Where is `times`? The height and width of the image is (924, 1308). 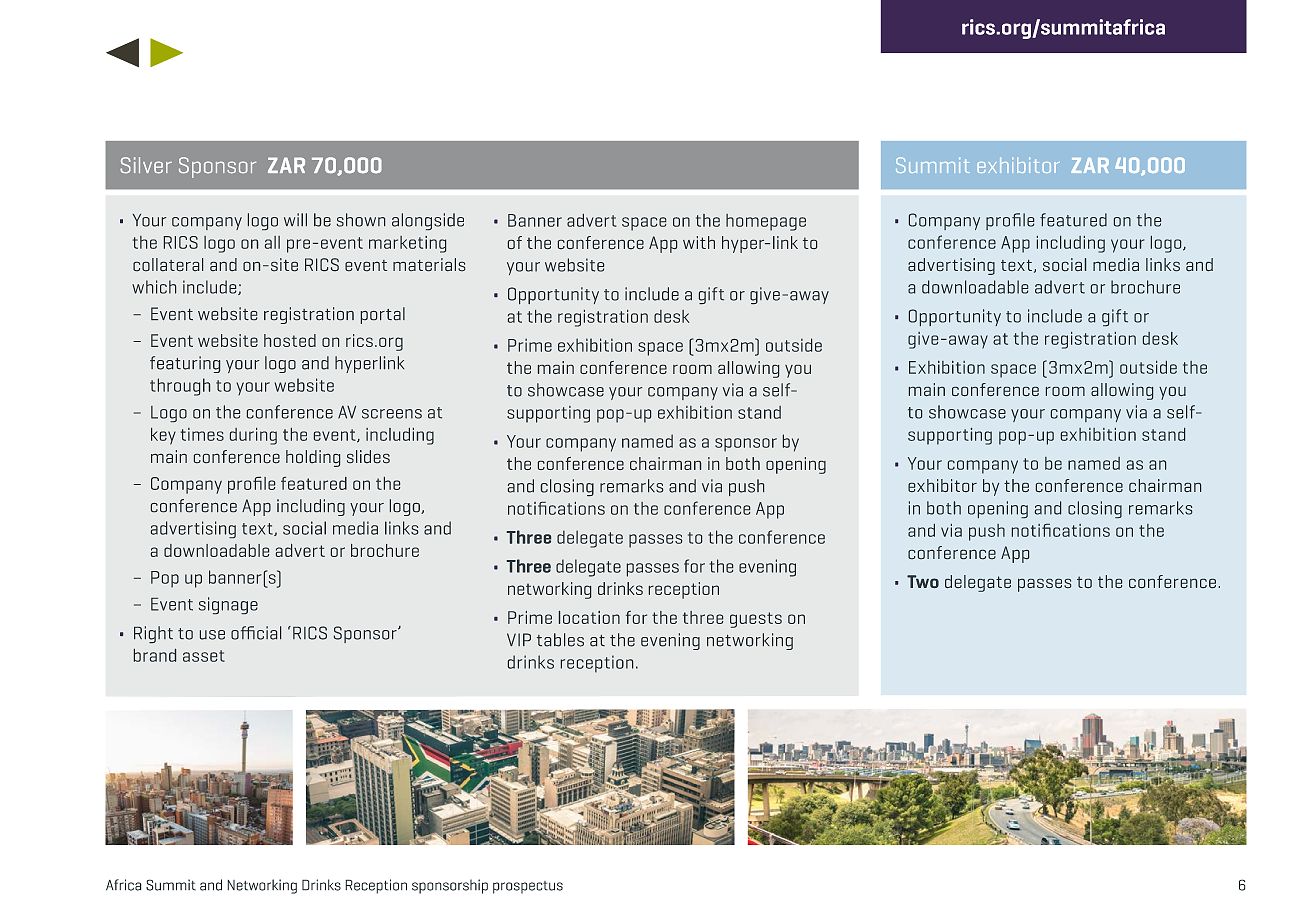 times is located at coordinates (202, 434).
